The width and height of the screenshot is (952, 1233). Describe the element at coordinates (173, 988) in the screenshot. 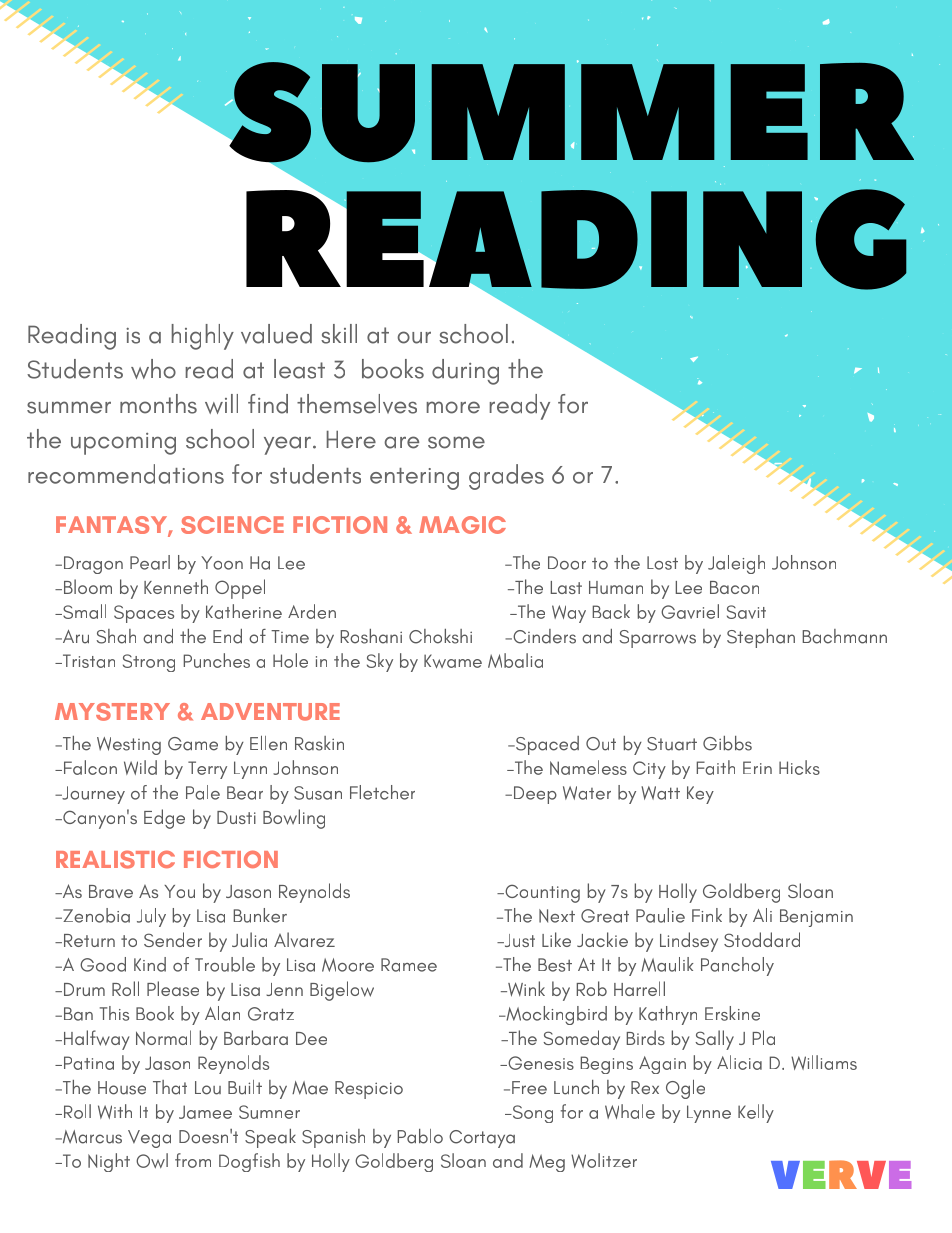

I see `Please` at that location.
